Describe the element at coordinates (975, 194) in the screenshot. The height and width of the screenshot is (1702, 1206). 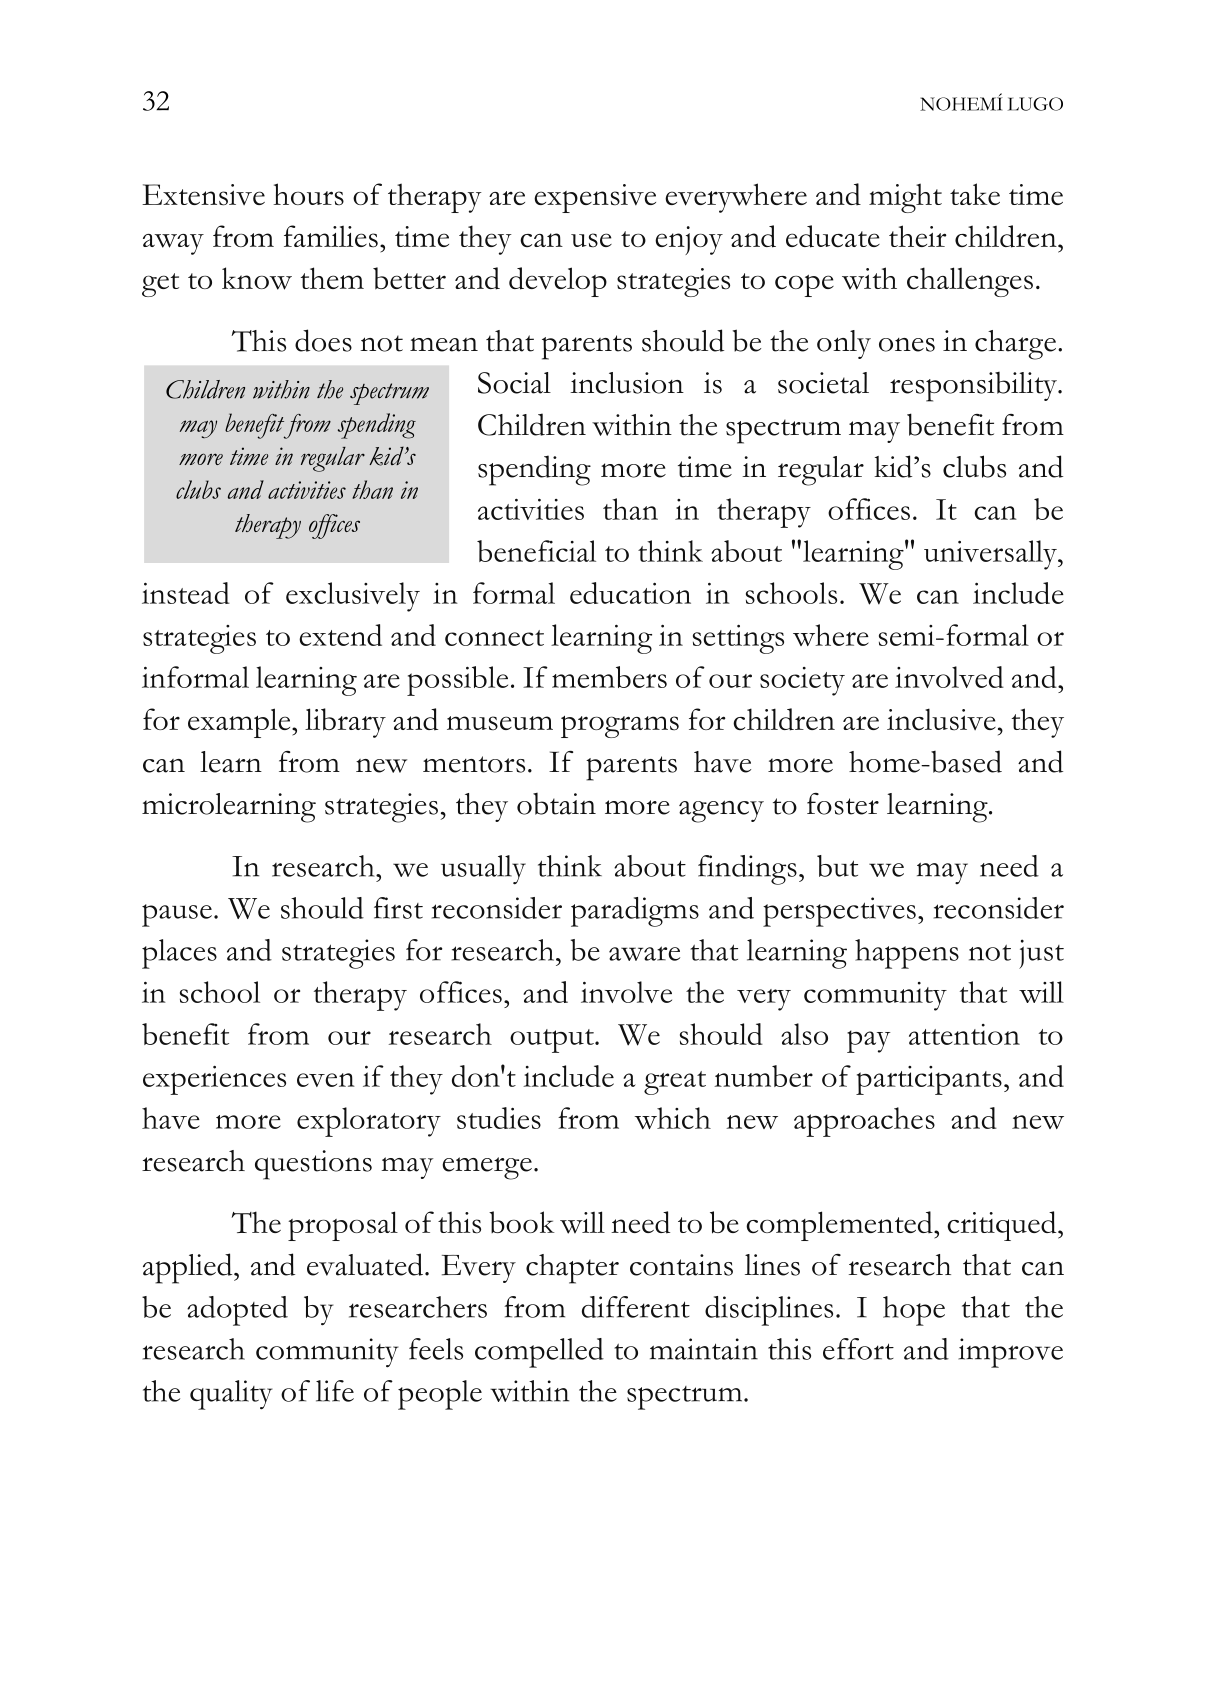
I see `take` at that location.
